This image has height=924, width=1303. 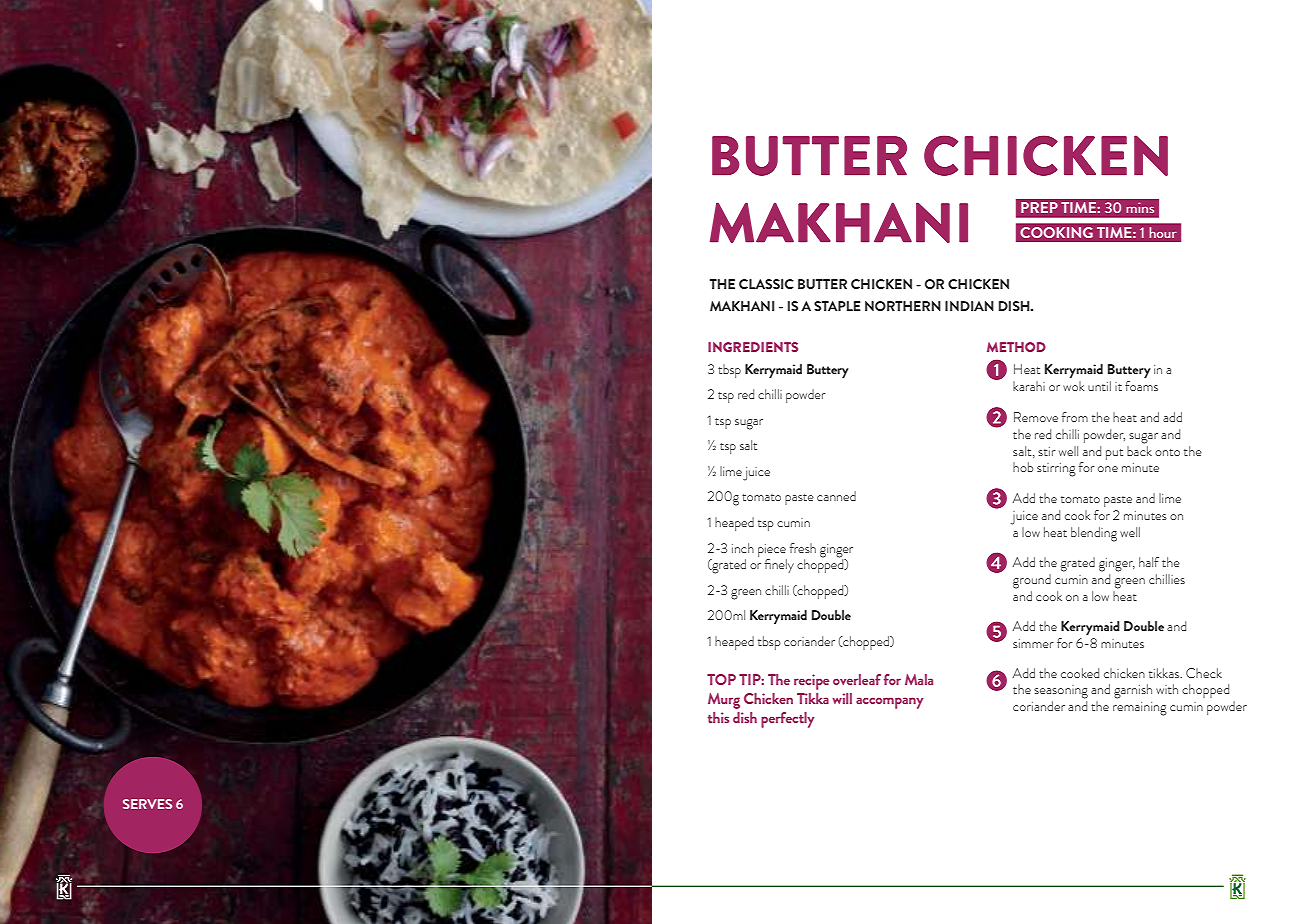 What do you see at coordinates (1114, 454) in the image?
I see `put` at bounding box center [1114, 454].
